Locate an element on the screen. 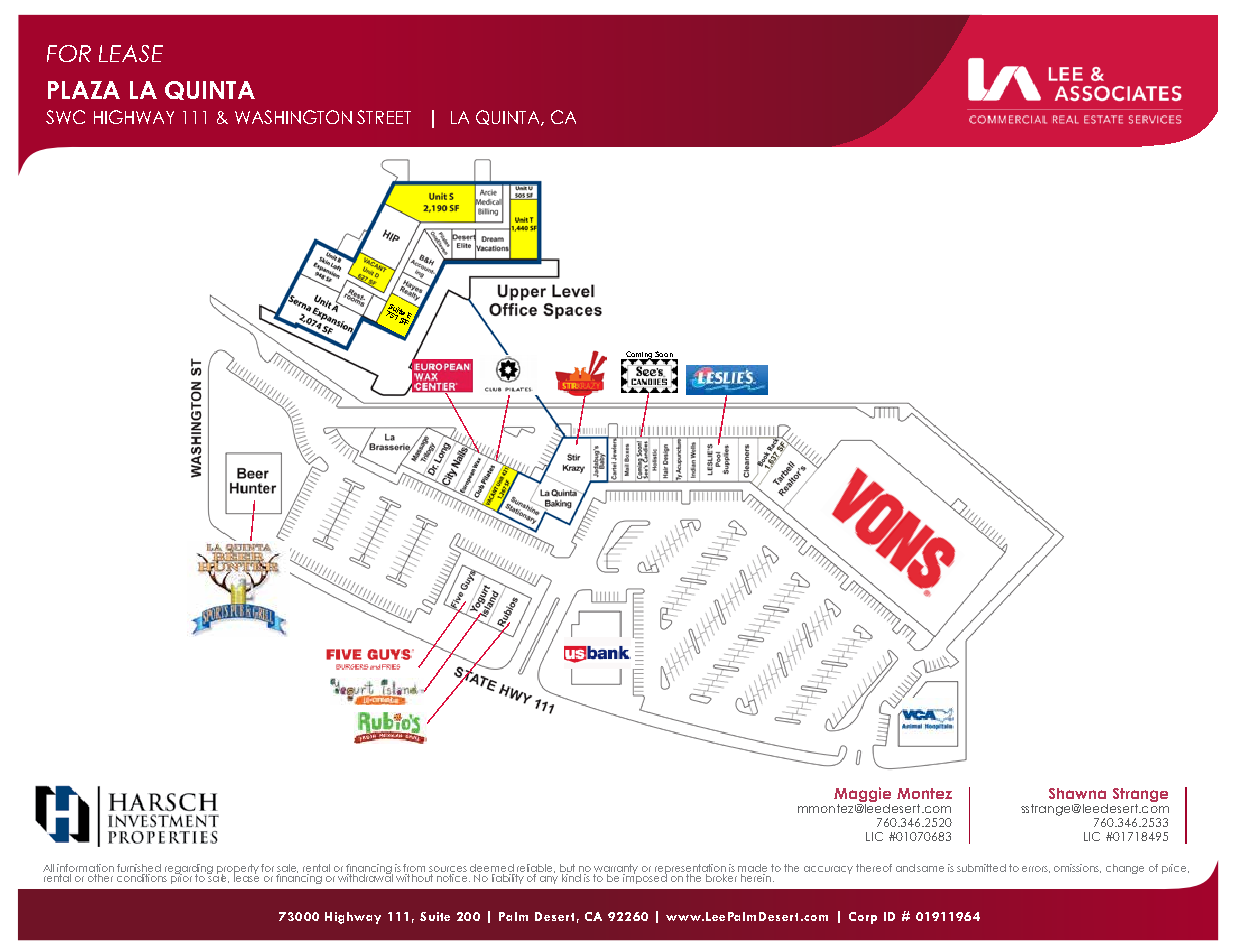  property is located at coordinates (238, 870).
